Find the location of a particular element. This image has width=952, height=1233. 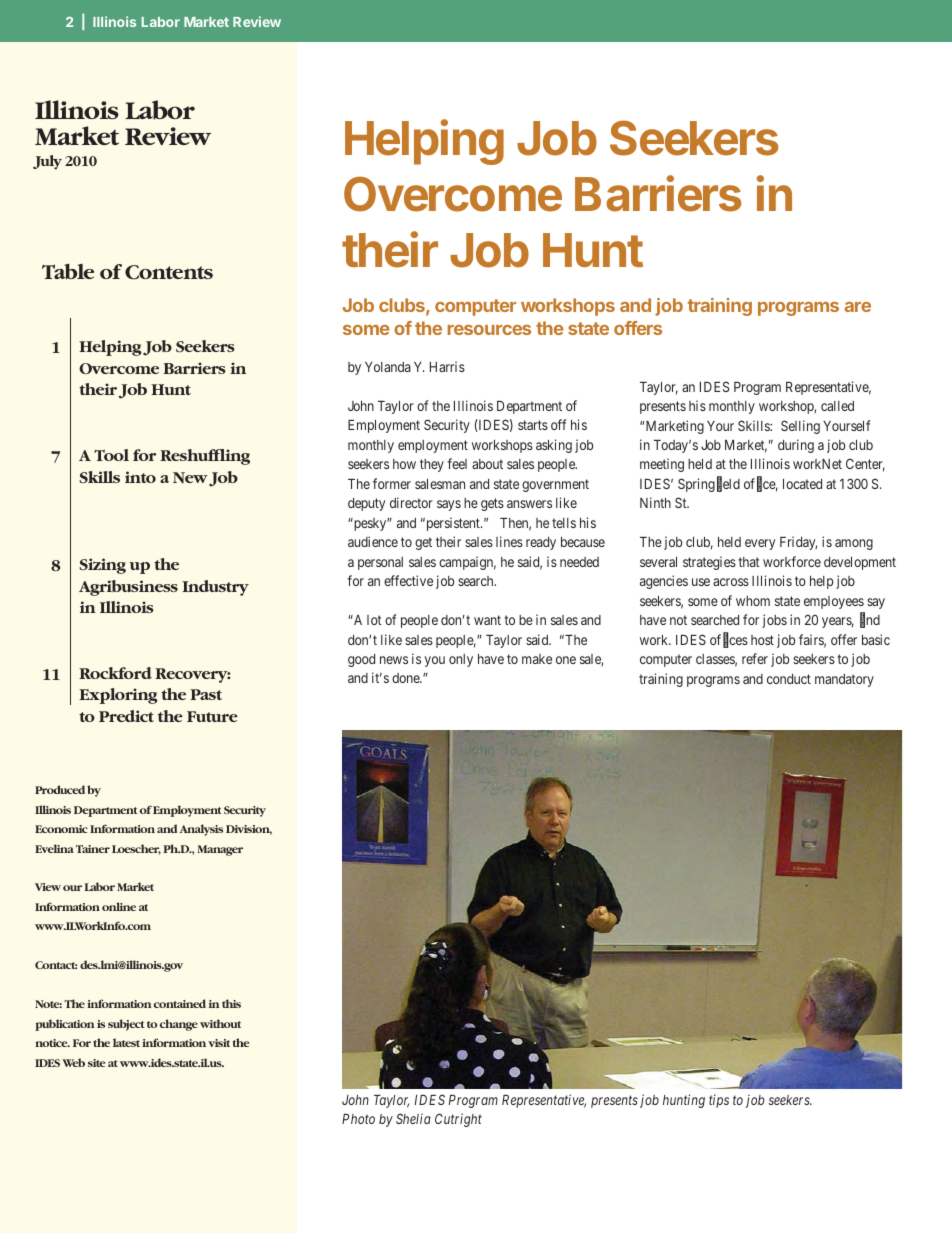

are is located at coordinates (858, 307).
